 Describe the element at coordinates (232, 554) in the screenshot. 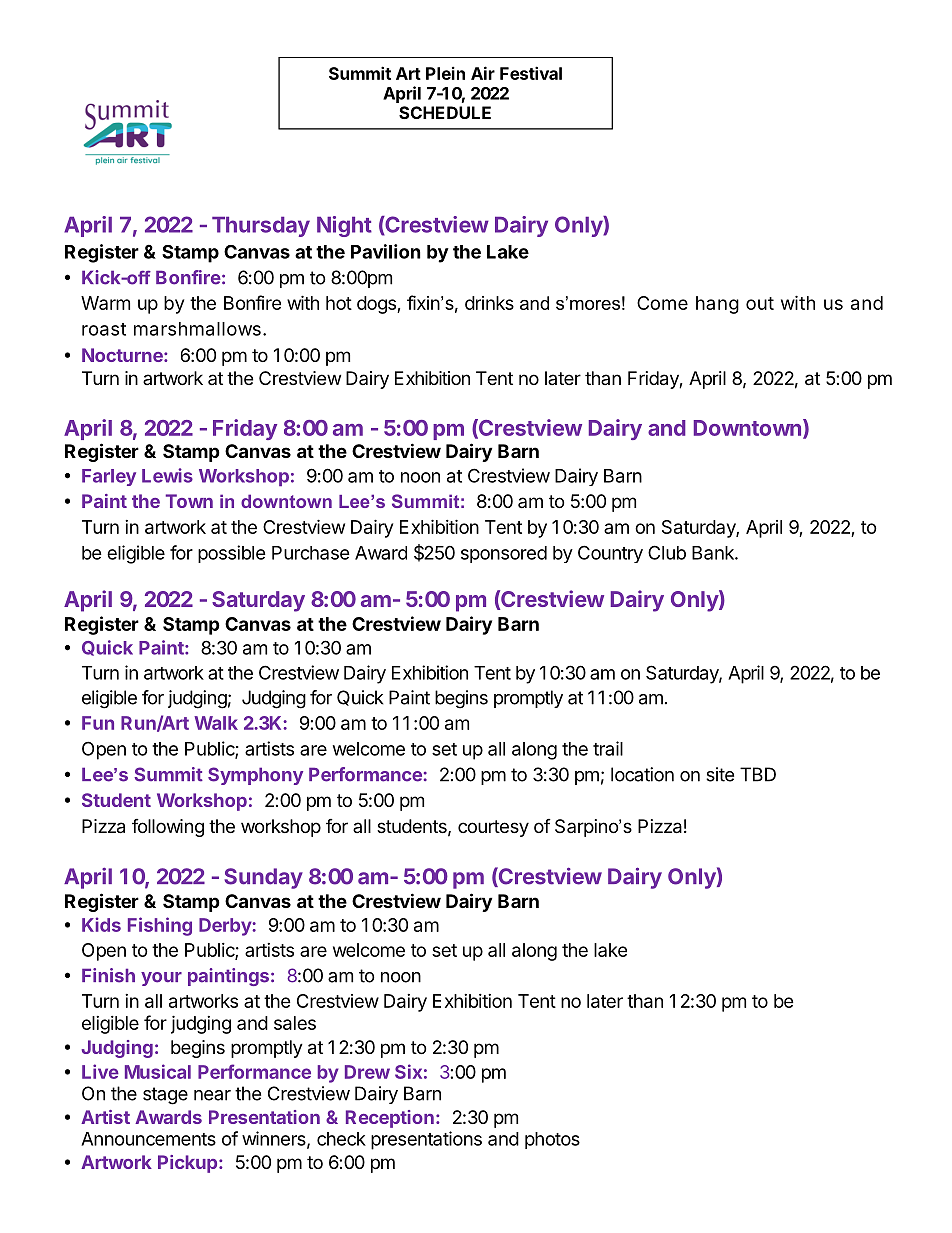

I see `possible` at that location.
